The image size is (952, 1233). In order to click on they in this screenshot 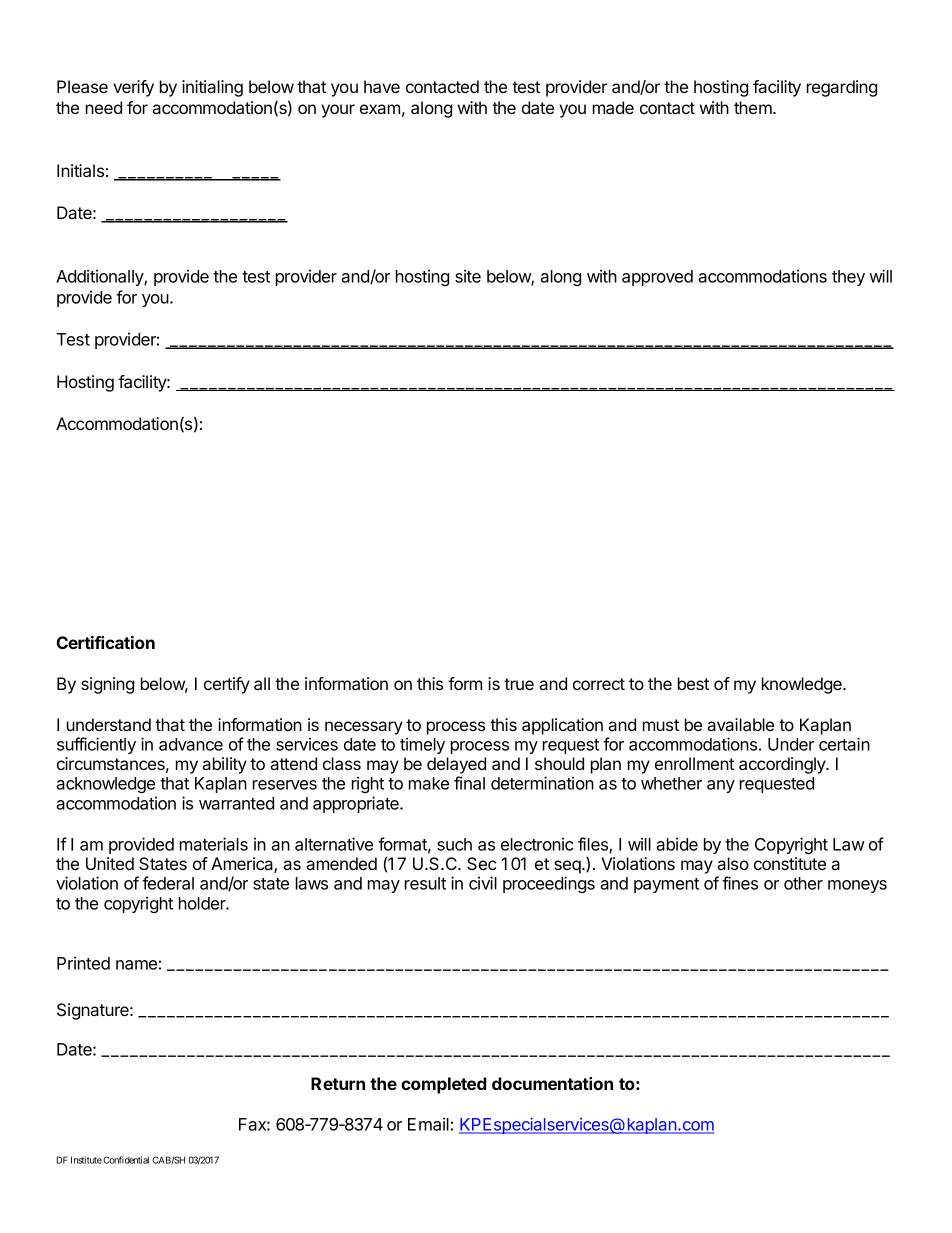, I will do `click(848, 278)`.
